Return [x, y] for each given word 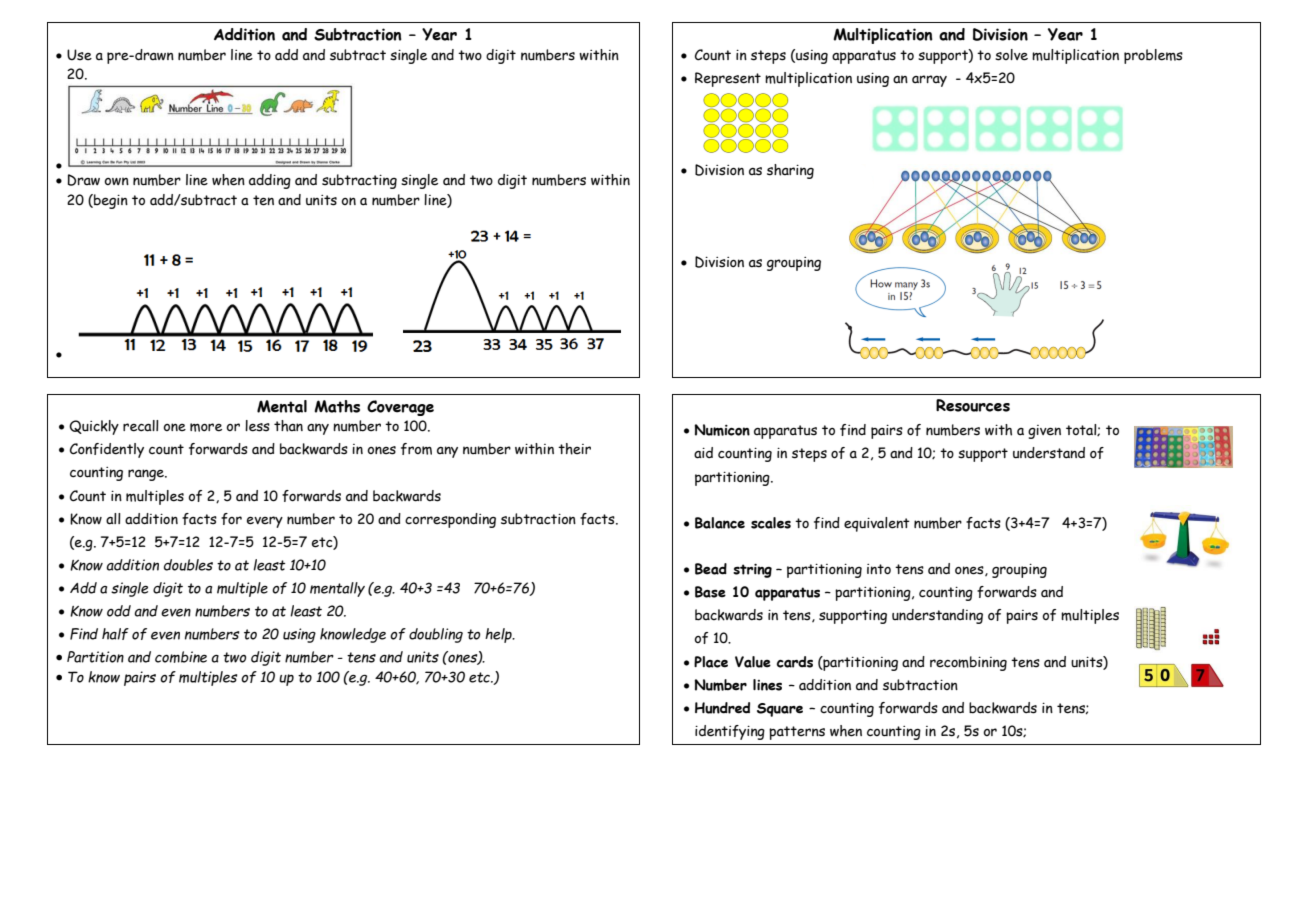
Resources [973, 405]
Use [79, 55]
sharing [790, 171]
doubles [188, 565]
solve [1011, 55]
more [206, 427]
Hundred [722, 708]
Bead [711, 569]
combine [181, 657]
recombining [968, 663]
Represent [728, 79]
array [929, 81]
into [879, 569]
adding [270, 181]
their [574, 449]
